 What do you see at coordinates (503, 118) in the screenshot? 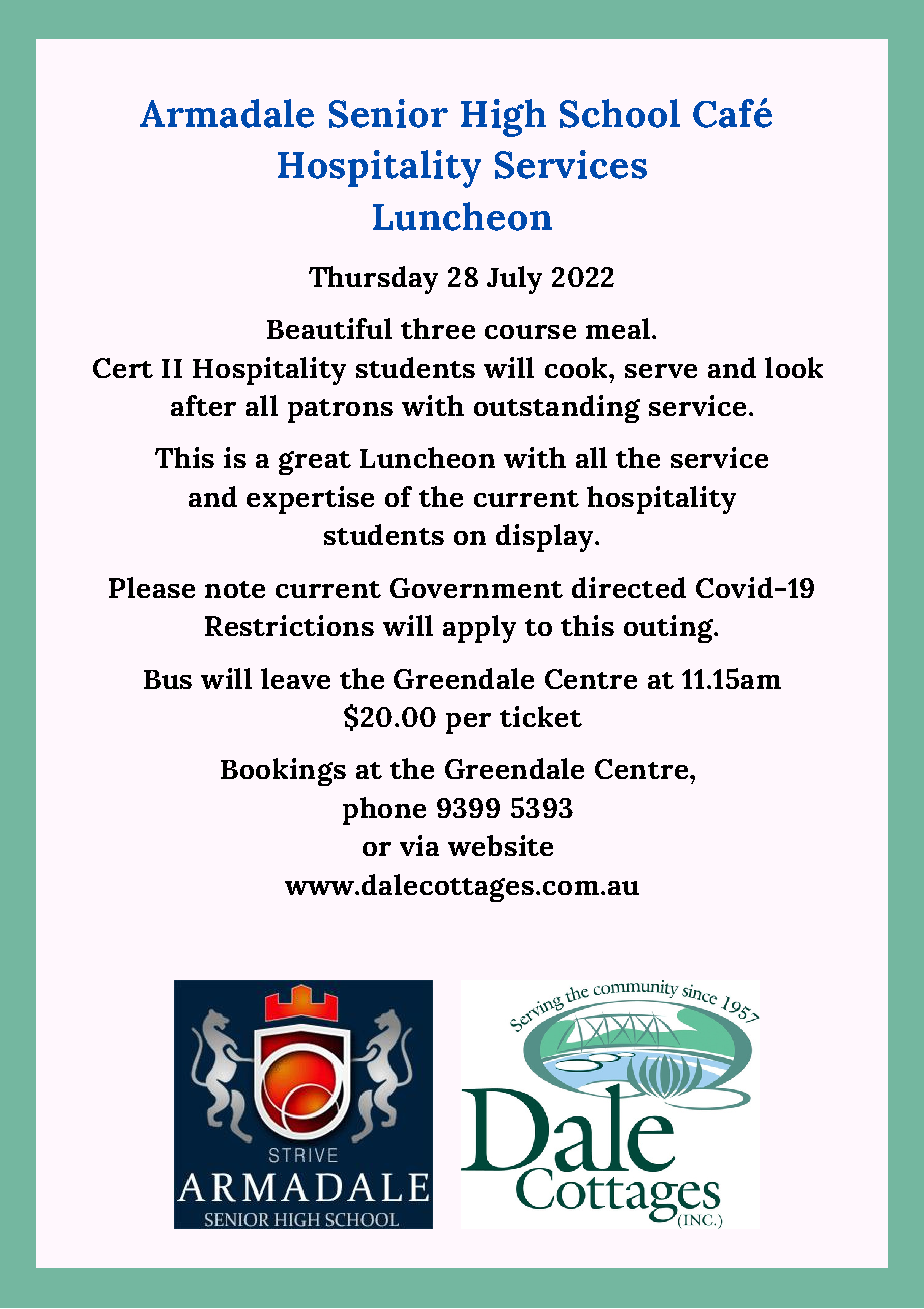
I see `High` at bounding box center [503, 118].
